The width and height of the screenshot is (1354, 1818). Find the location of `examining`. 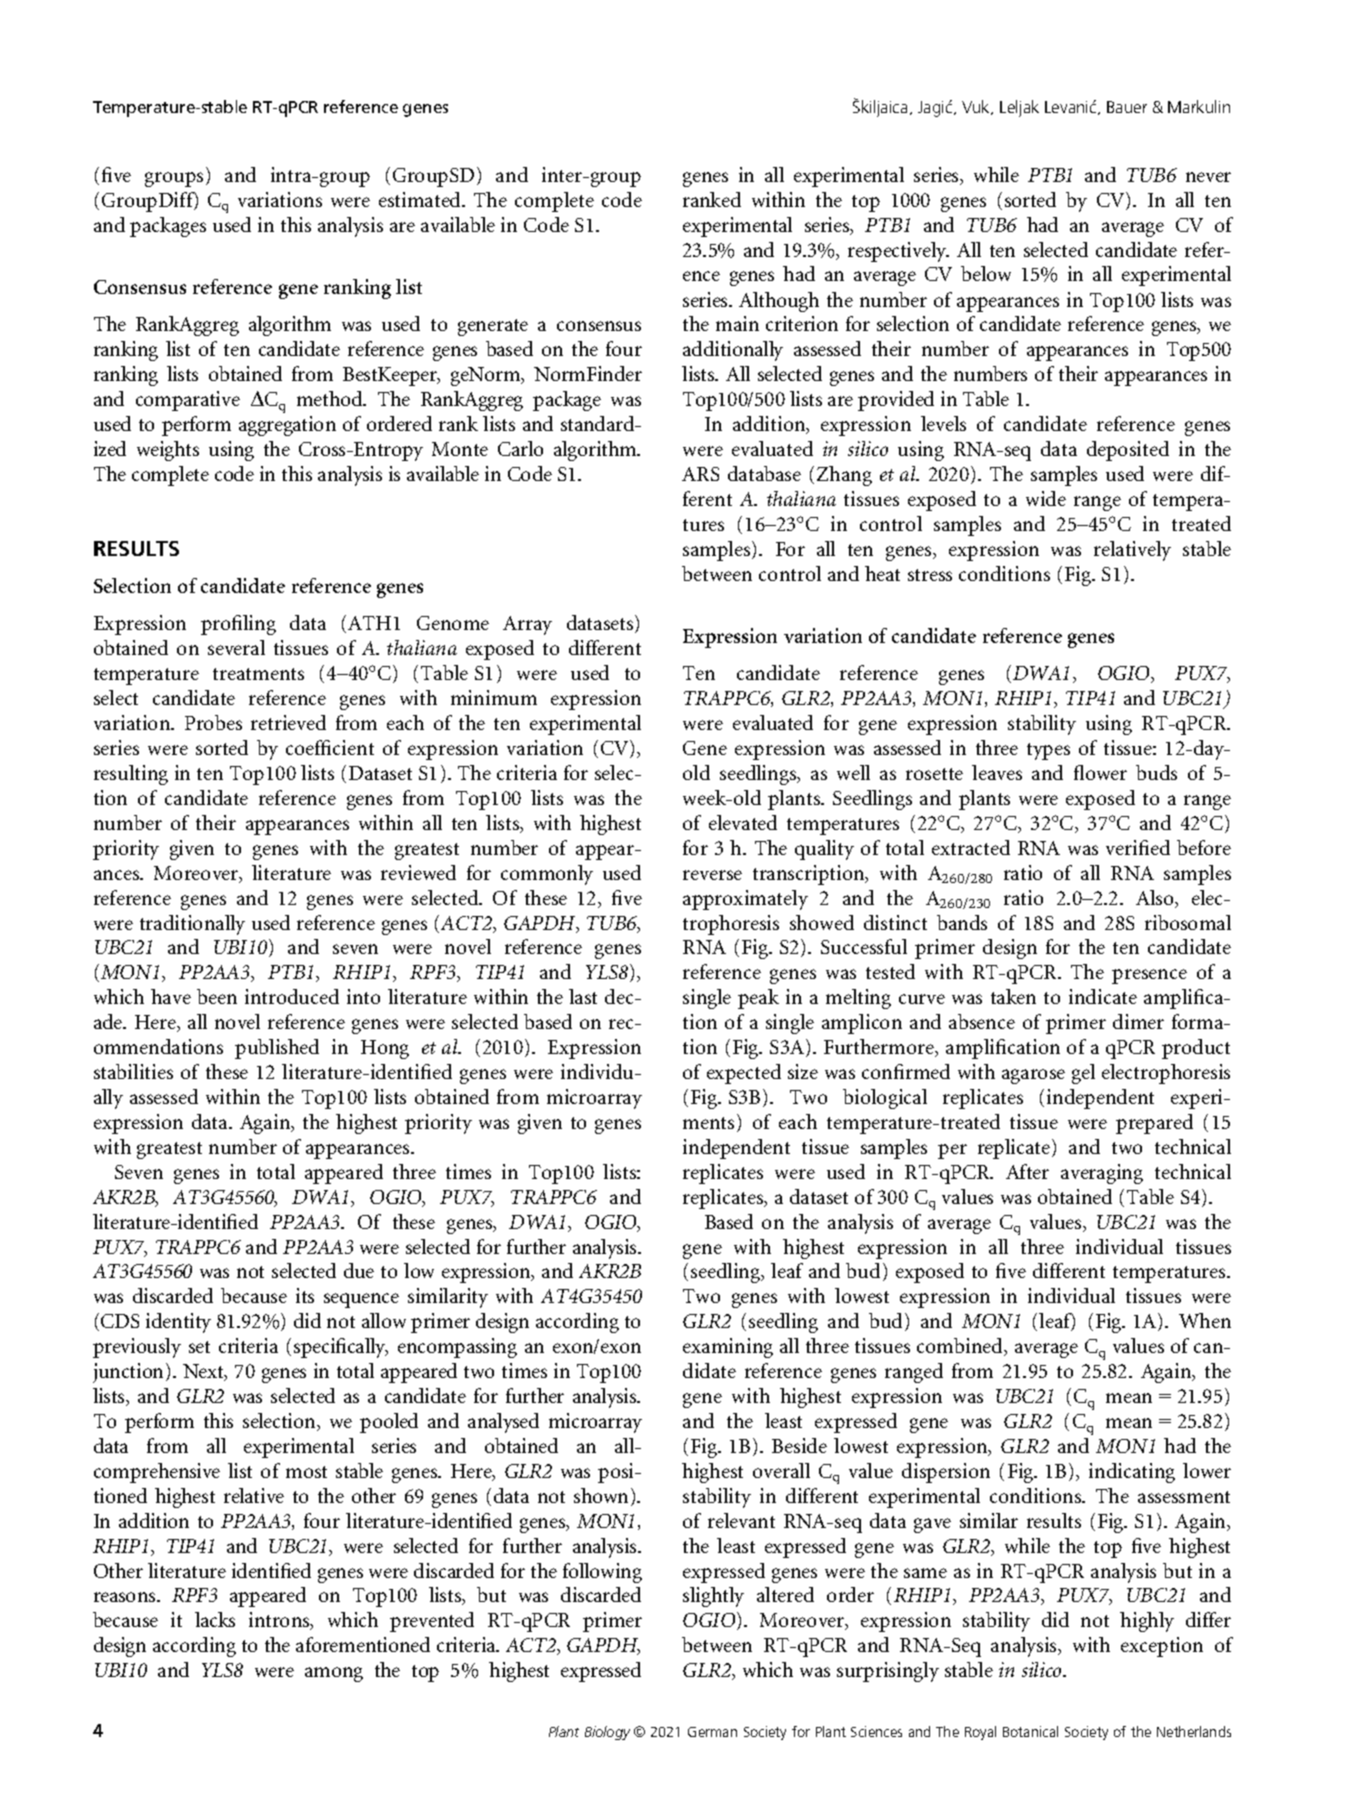

examining is located at coordinates (728, 1348).
